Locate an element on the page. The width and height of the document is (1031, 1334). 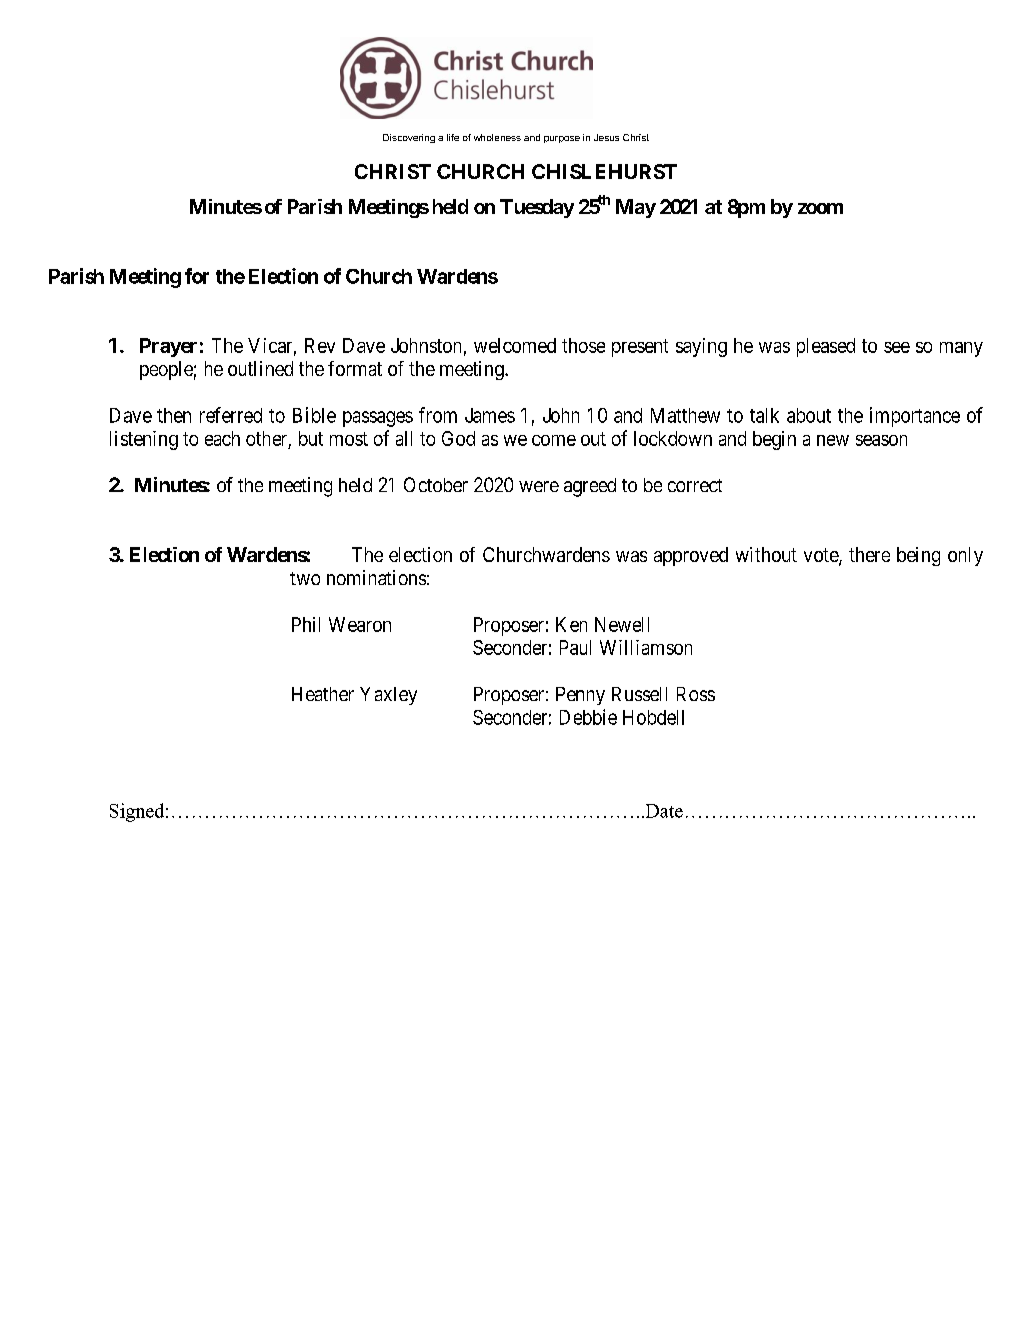
zoom is located at coordinates (820, 208).
